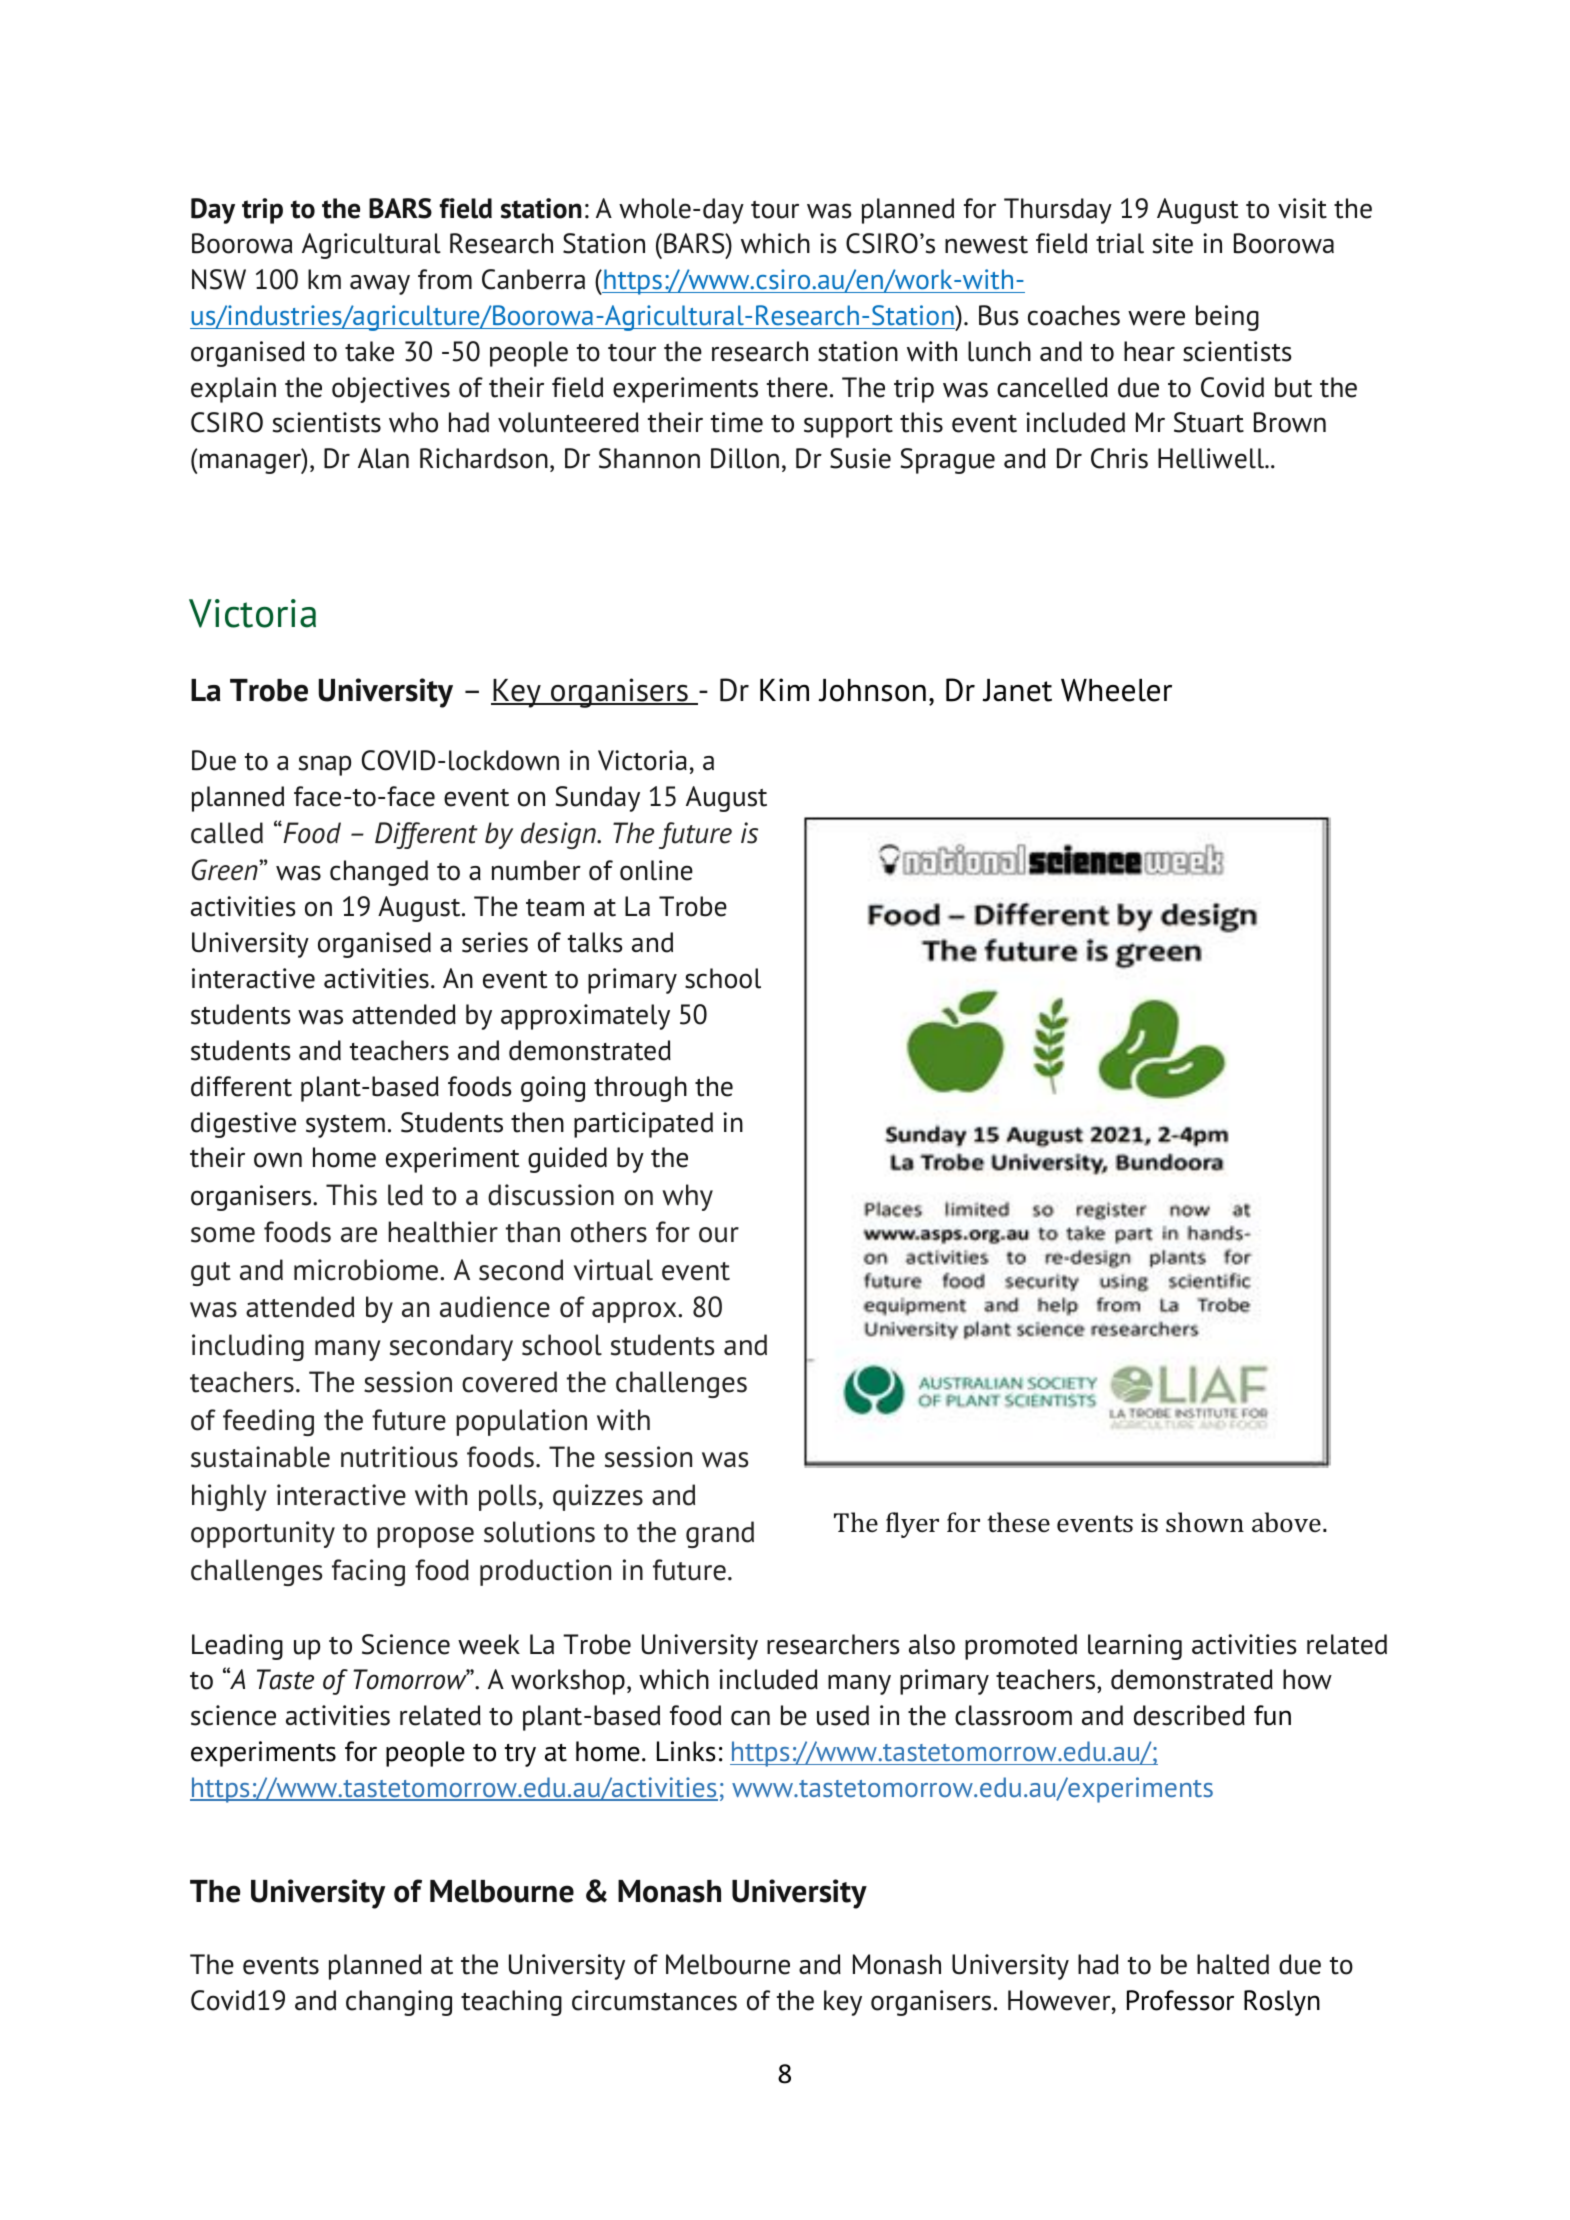 The image size is (1570, 2220). Describe the element at coordinates (1116, 690) in the page. I see `Wheeler` at that location.
